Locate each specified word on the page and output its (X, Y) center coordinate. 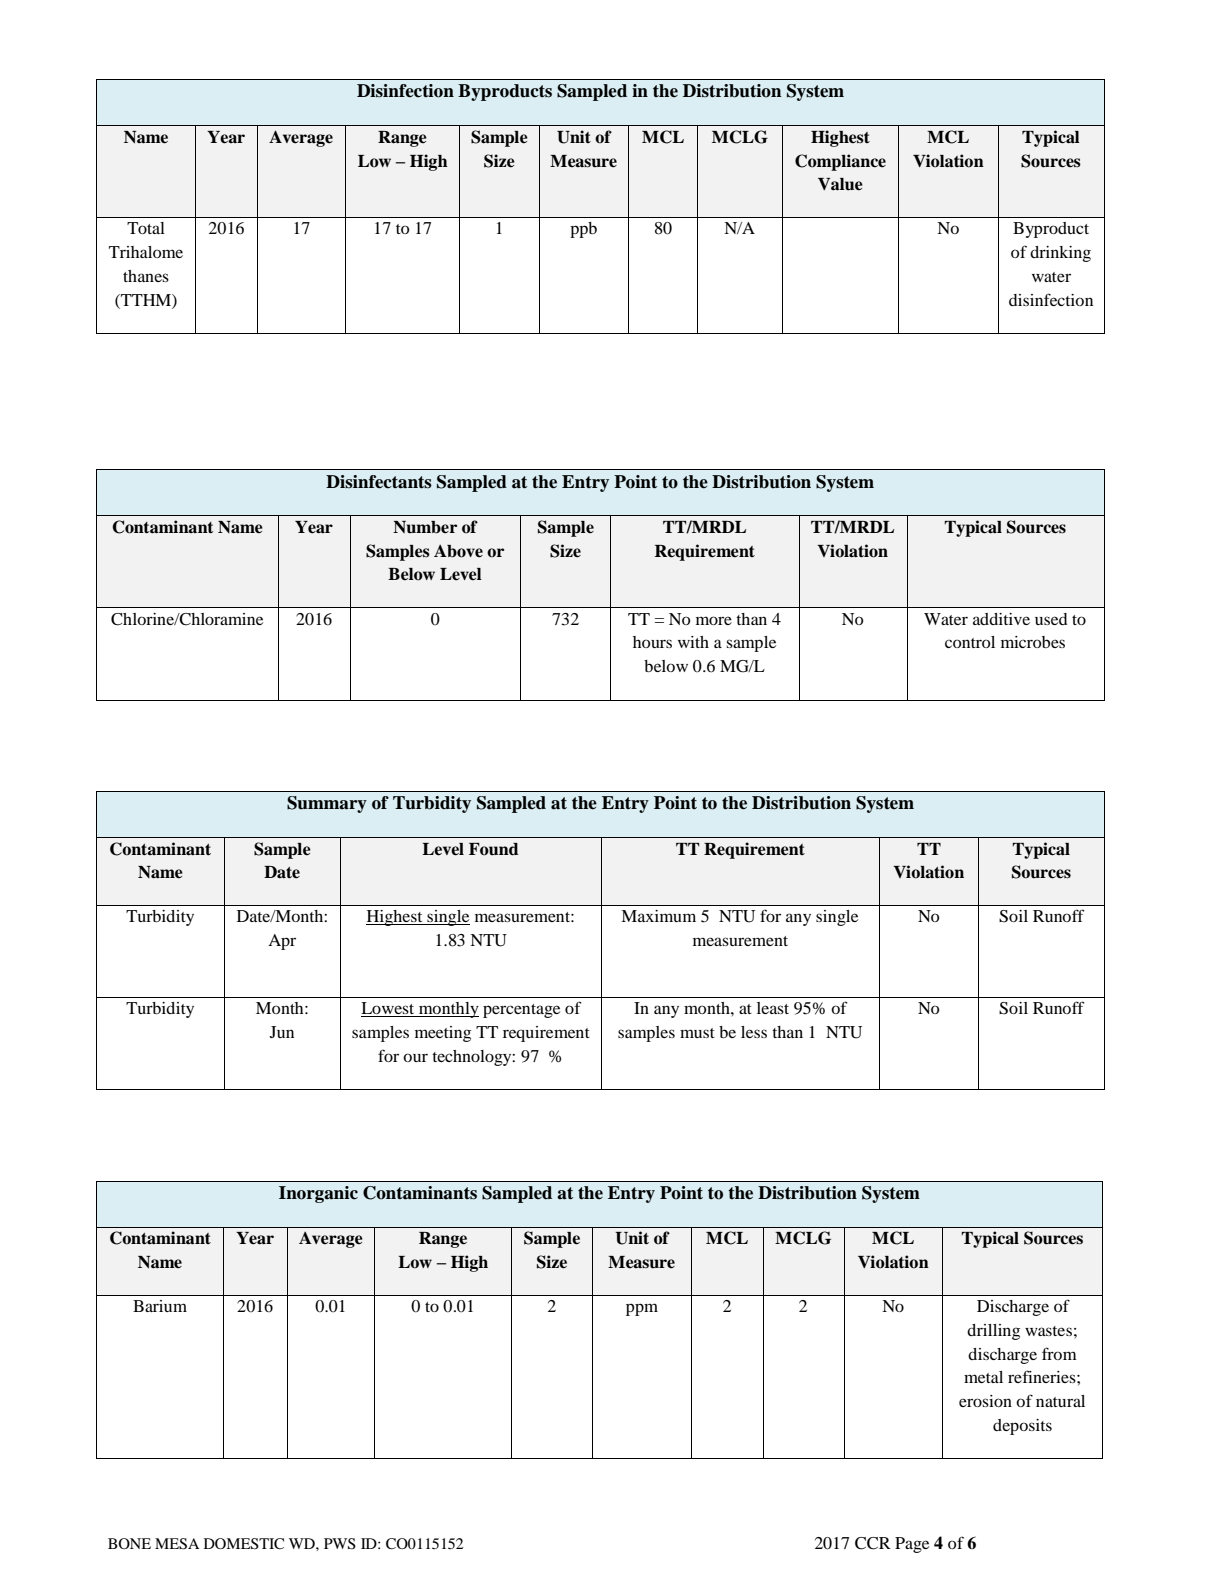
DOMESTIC (244, 1544)
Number (425, 527)
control (970, 642)
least (773, 1008)
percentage (521, 1011)
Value (840, 184)
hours (652, 642)
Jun (282, 1032)
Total (146, 228)
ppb (583, 230)
